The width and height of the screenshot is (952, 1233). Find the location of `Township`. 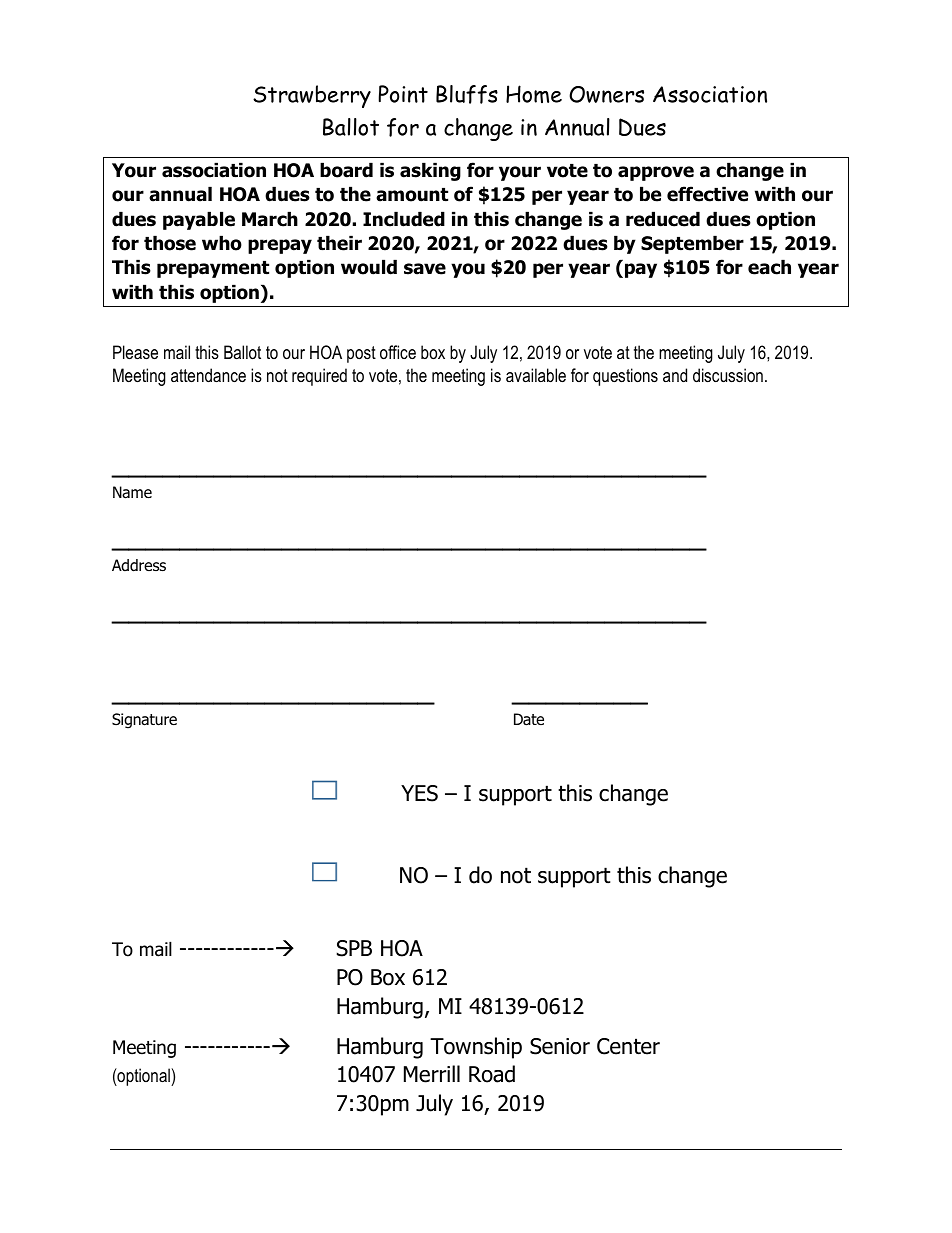

Township is located at coordinates (476, 1048).
